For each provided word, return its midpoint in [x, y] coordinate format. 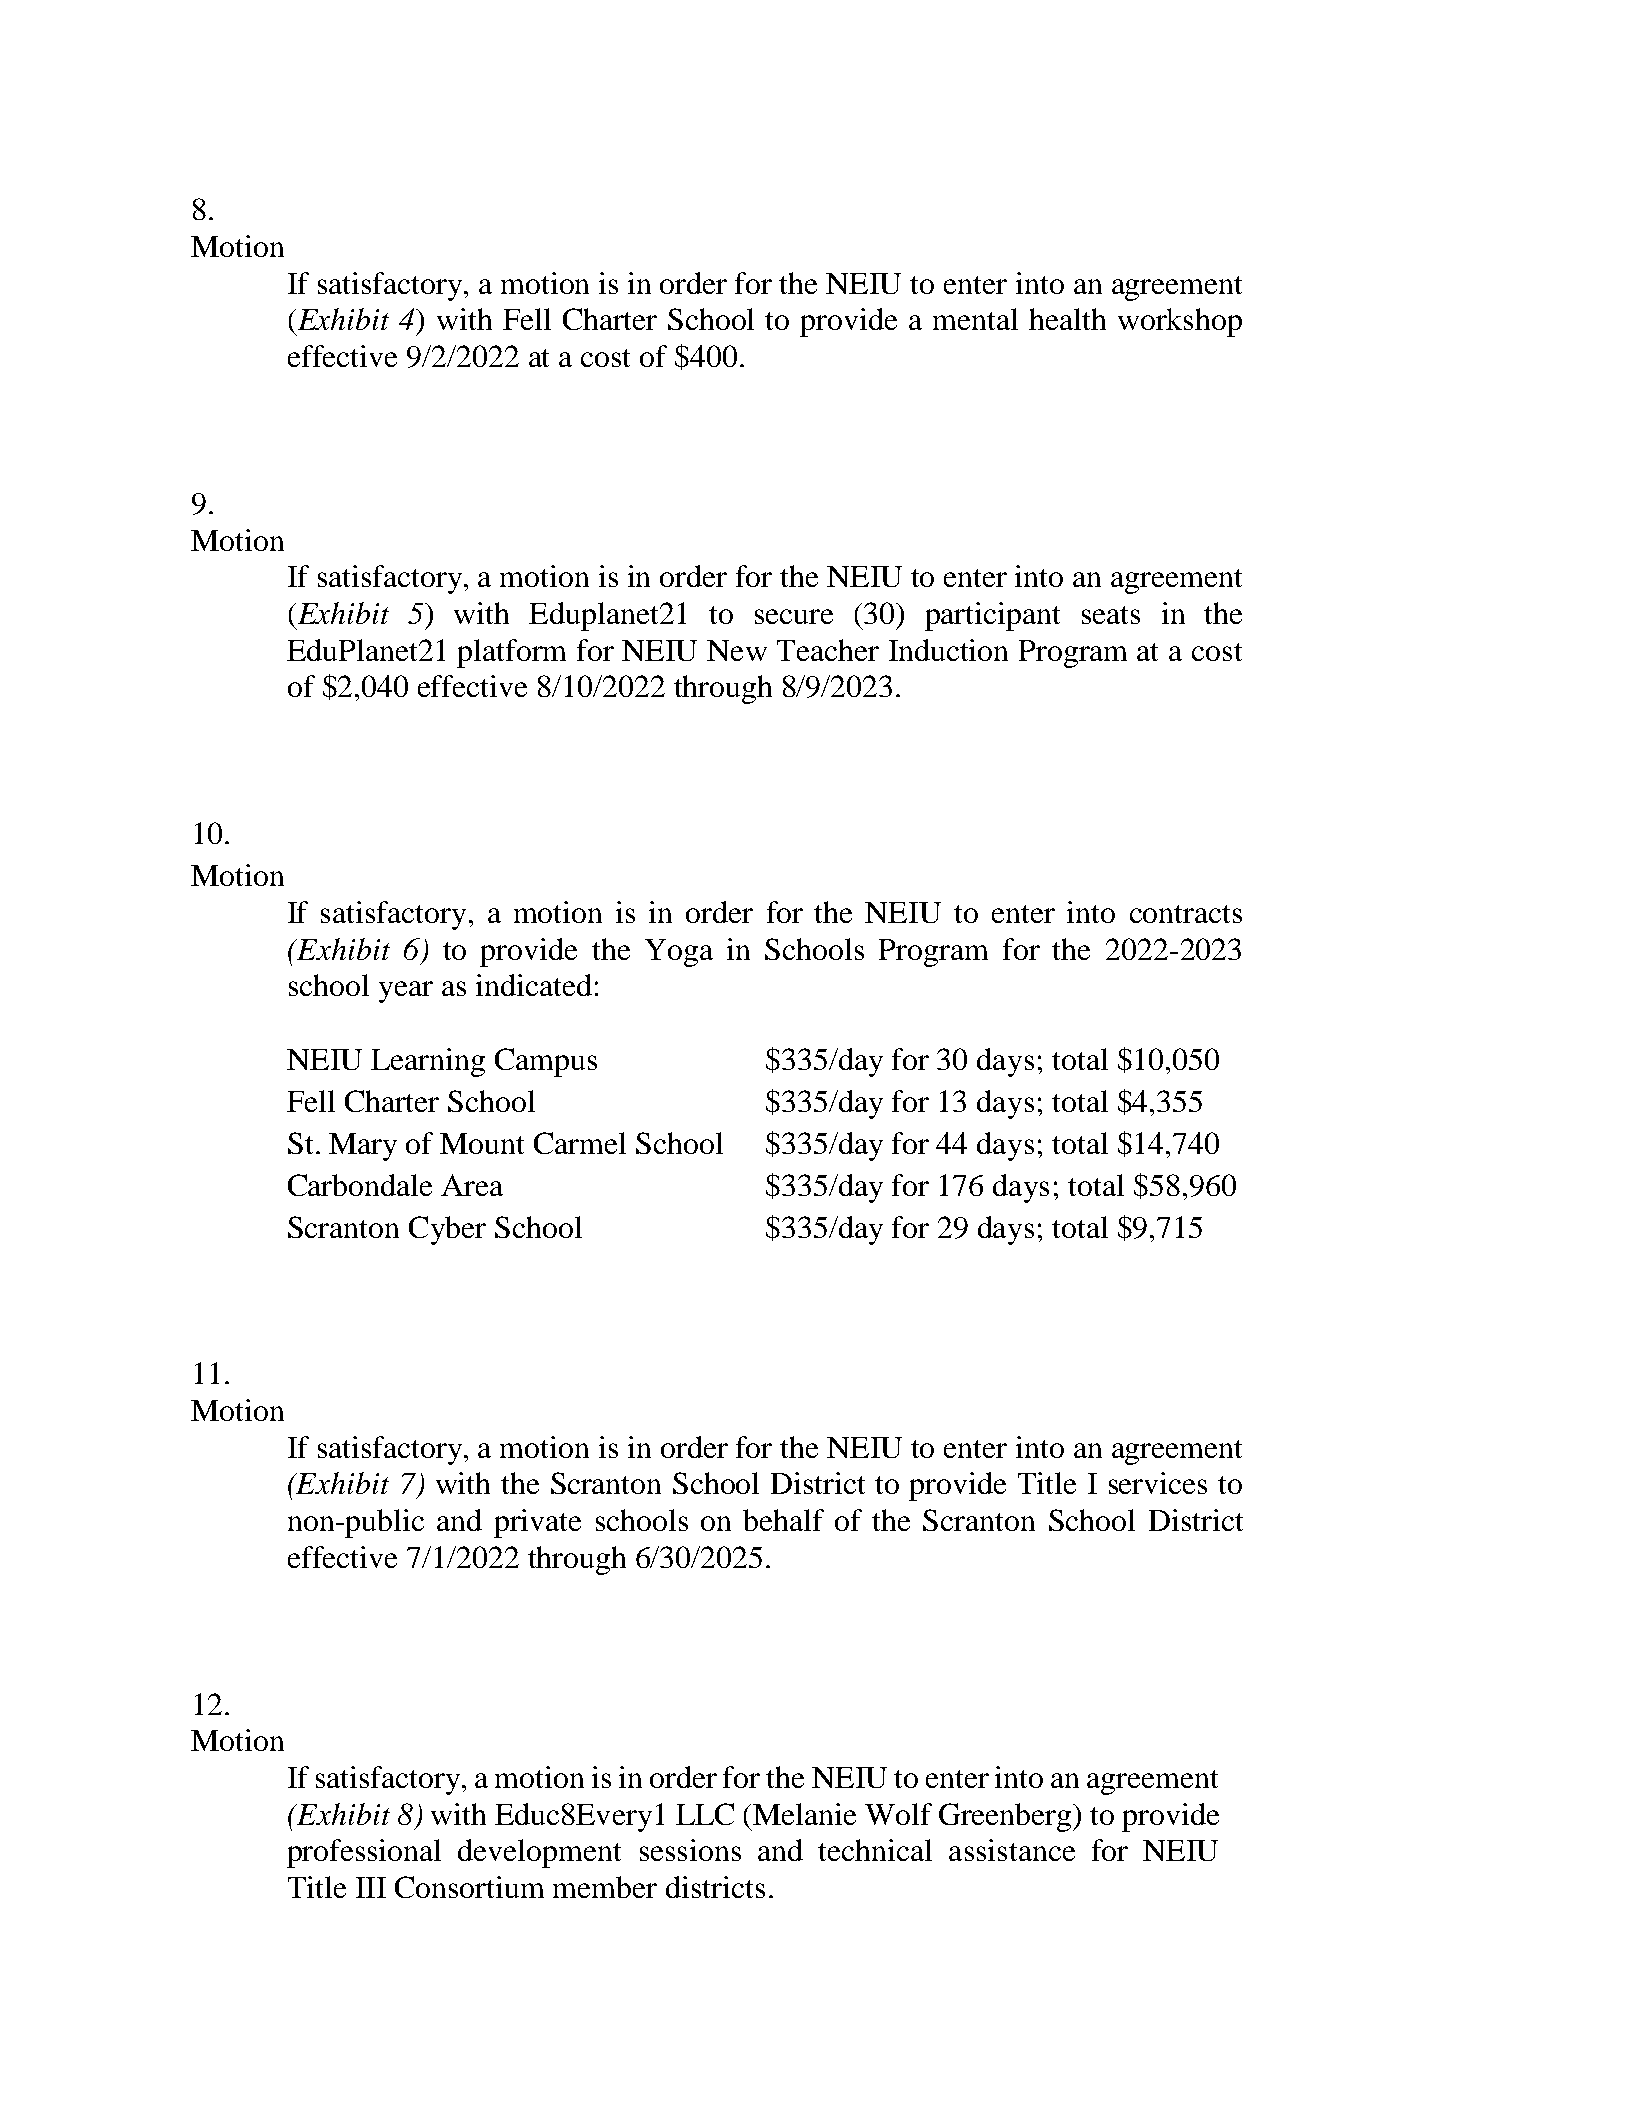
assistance [1012, 1850]
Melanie [804, 1814]
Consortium [469, 1887]
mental [975, 319]
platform [511, 653]
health [1067, 319]
